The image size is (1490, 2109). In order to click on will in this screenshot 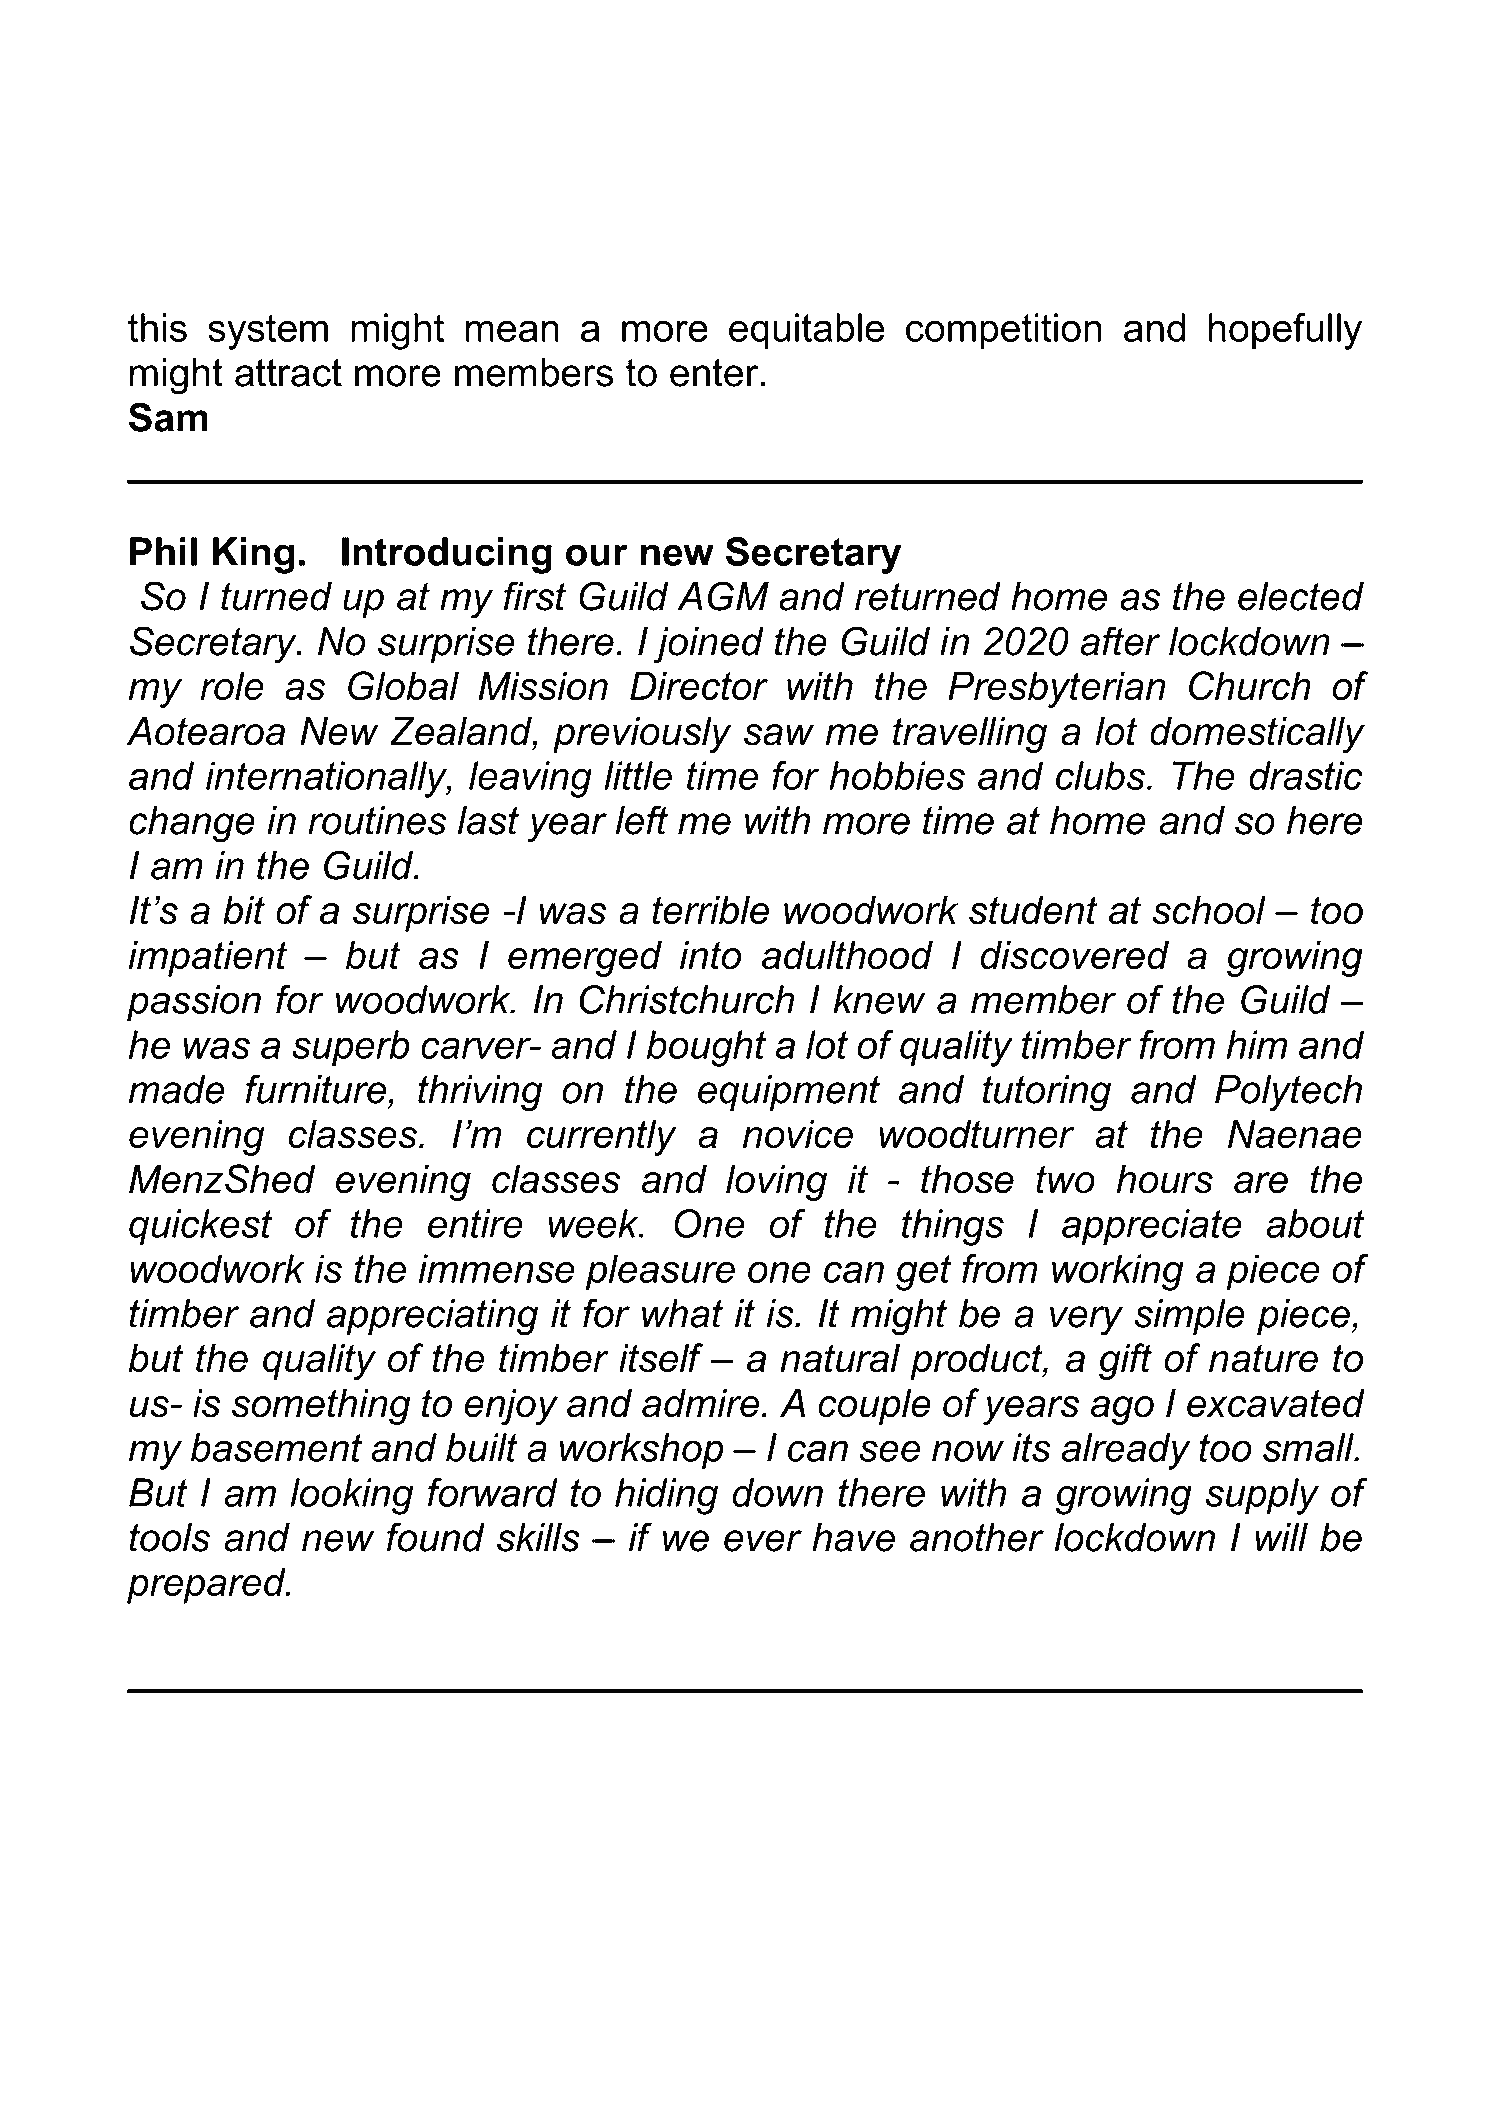, I will do `click(1281, 1537)`.
